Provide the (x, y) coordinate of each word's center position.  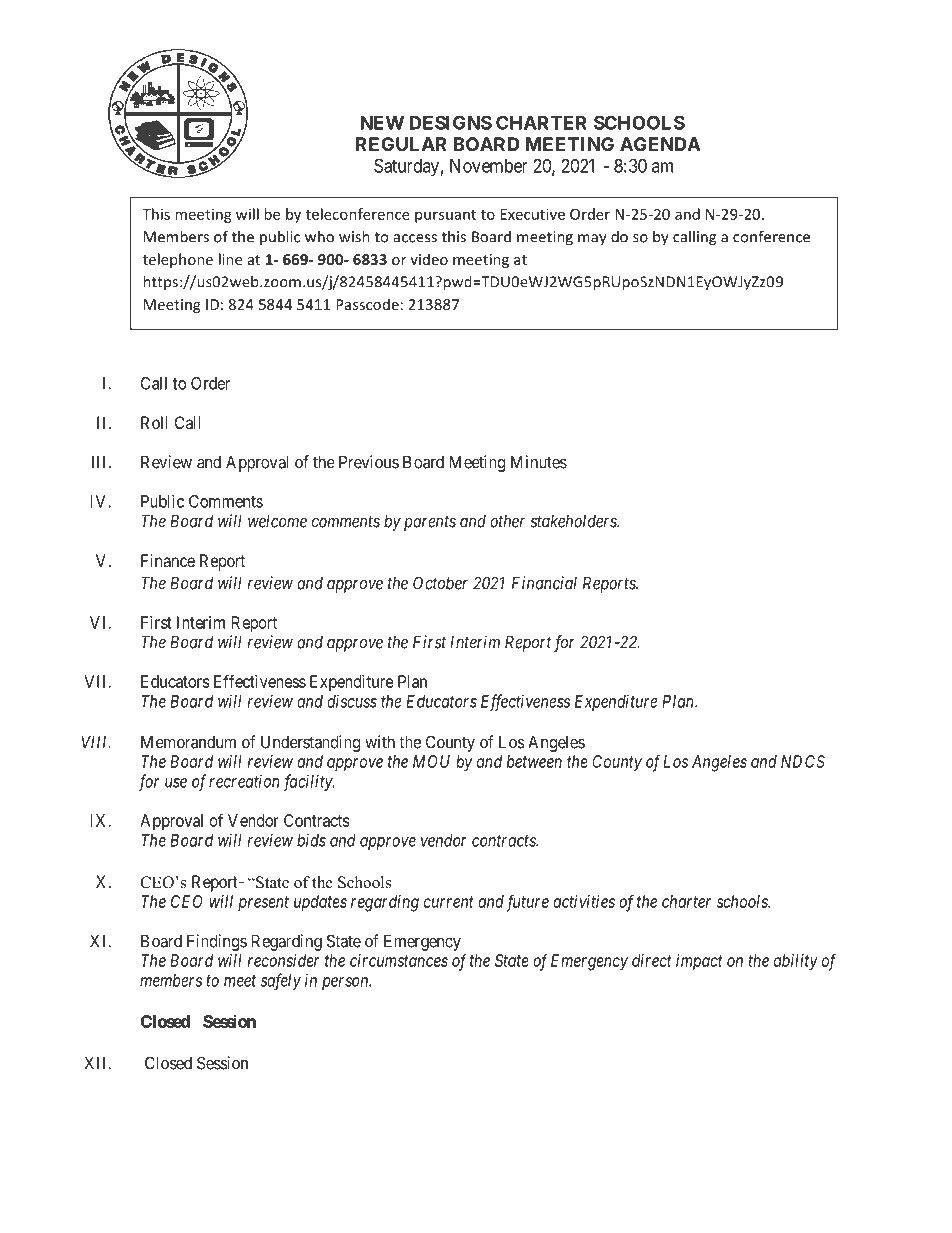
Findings (217, 942)
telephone (178, 260)
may (592, 240)
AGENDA (660, 144)
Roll (154, 422)
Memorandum (188, 742)
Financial (544, 583)
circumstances (399, 960)
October (440, 583)
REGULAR (401, 144)
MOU (431, 761)
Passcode (367, 304)
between (534, 761)
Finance (168, 560)
